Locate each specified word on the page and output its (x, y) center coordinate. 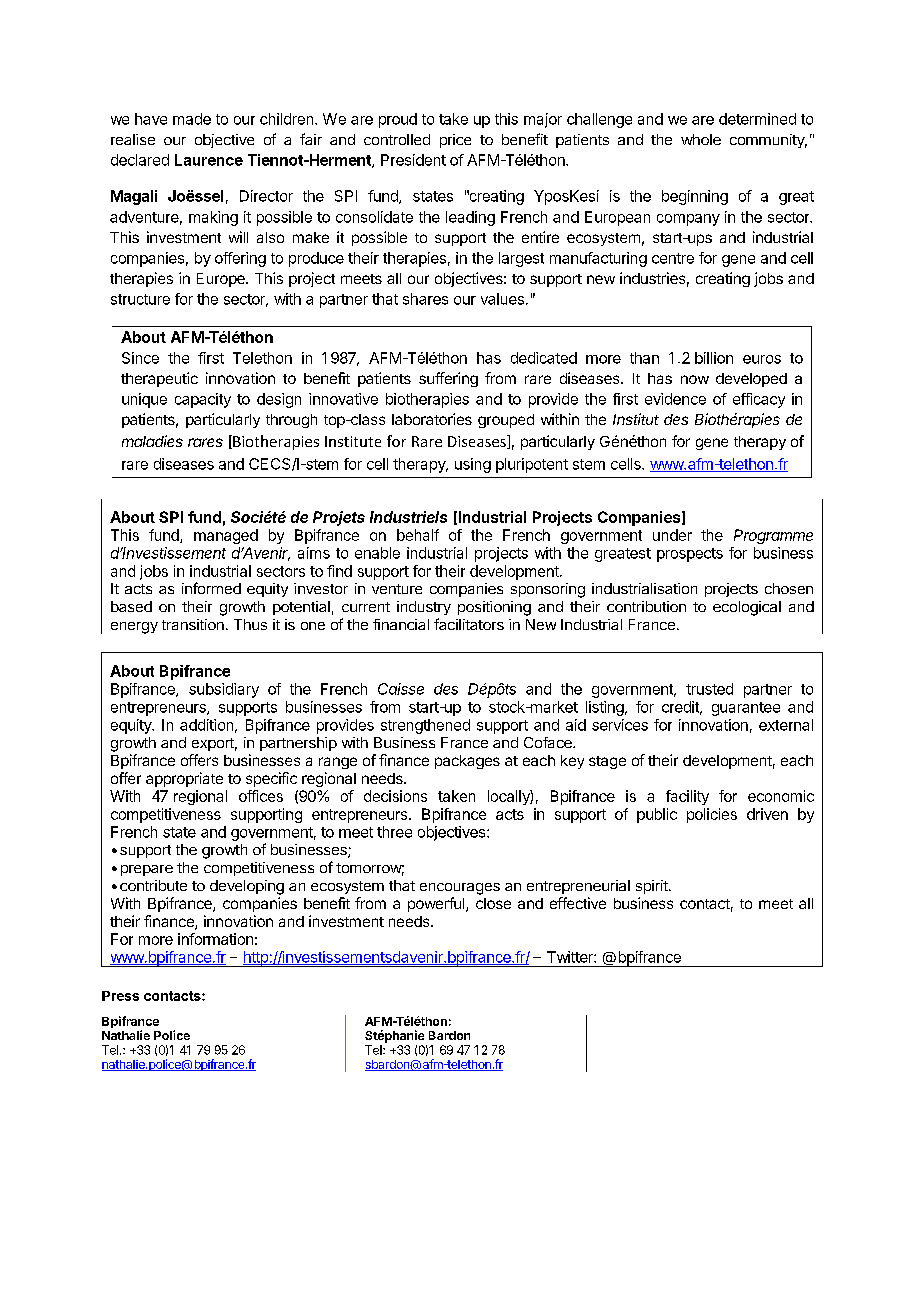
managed (226, 536)
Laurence (209, 160)
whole (701, 139)
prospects (690, 555)
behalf (418, 535)
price (455, 141)
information (215, 939)
